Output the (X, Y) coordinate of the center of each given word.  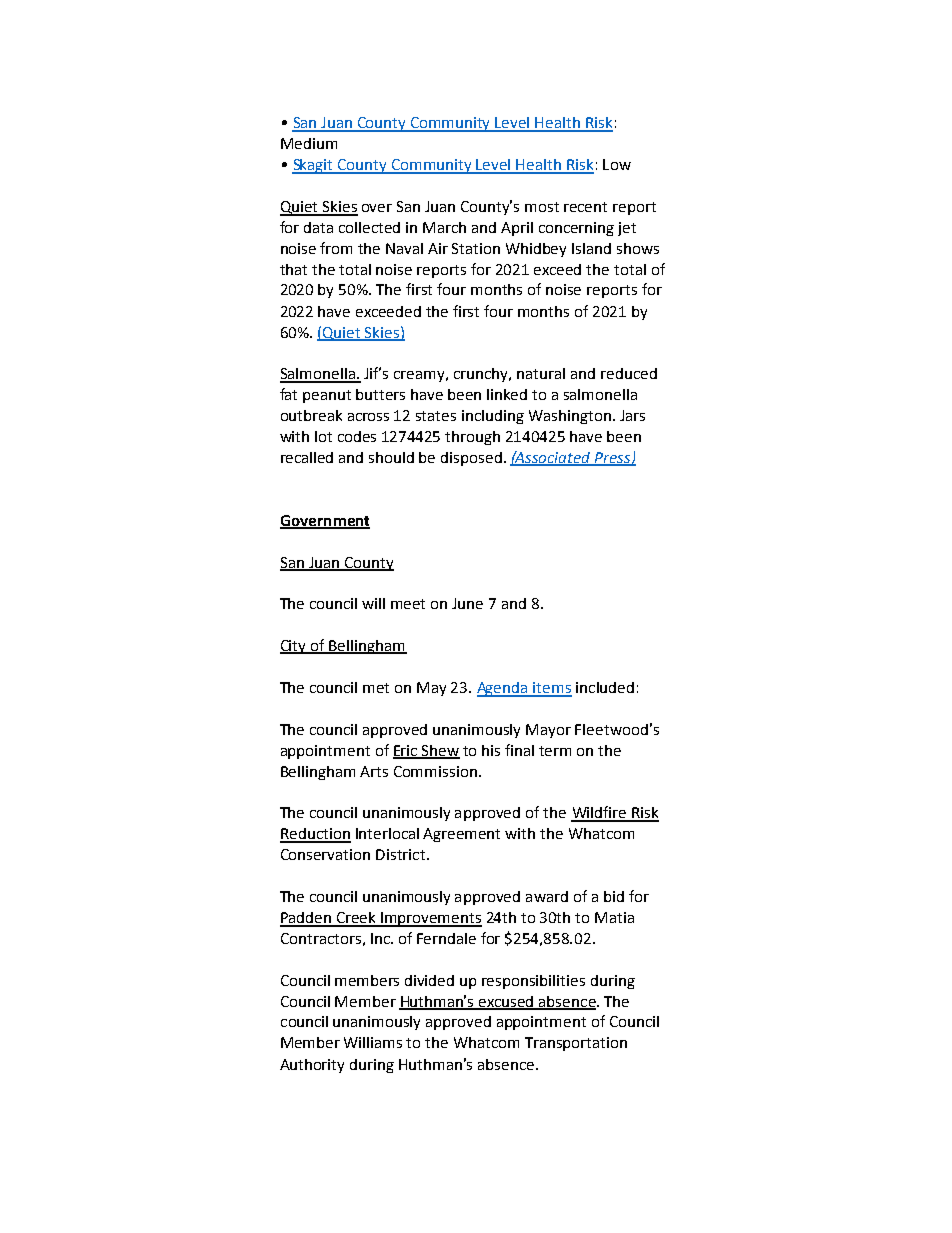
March (444, 227)
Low (617, 164)
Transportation (576, 1044)
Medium (309, 143)
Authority (312, 1066)
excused (506, 1002)
